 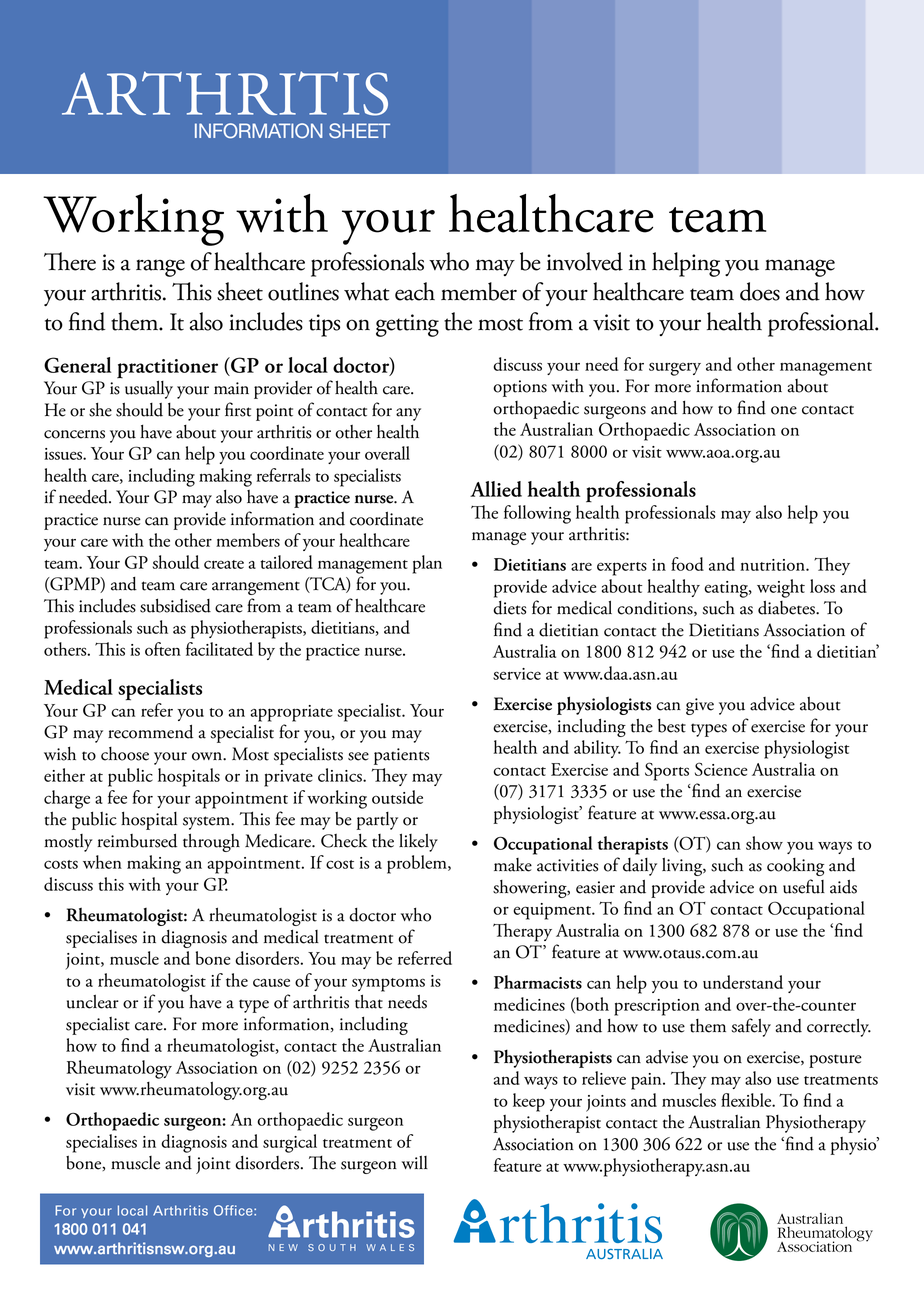 I want to click on cooking, so click(x=795, y=867).
